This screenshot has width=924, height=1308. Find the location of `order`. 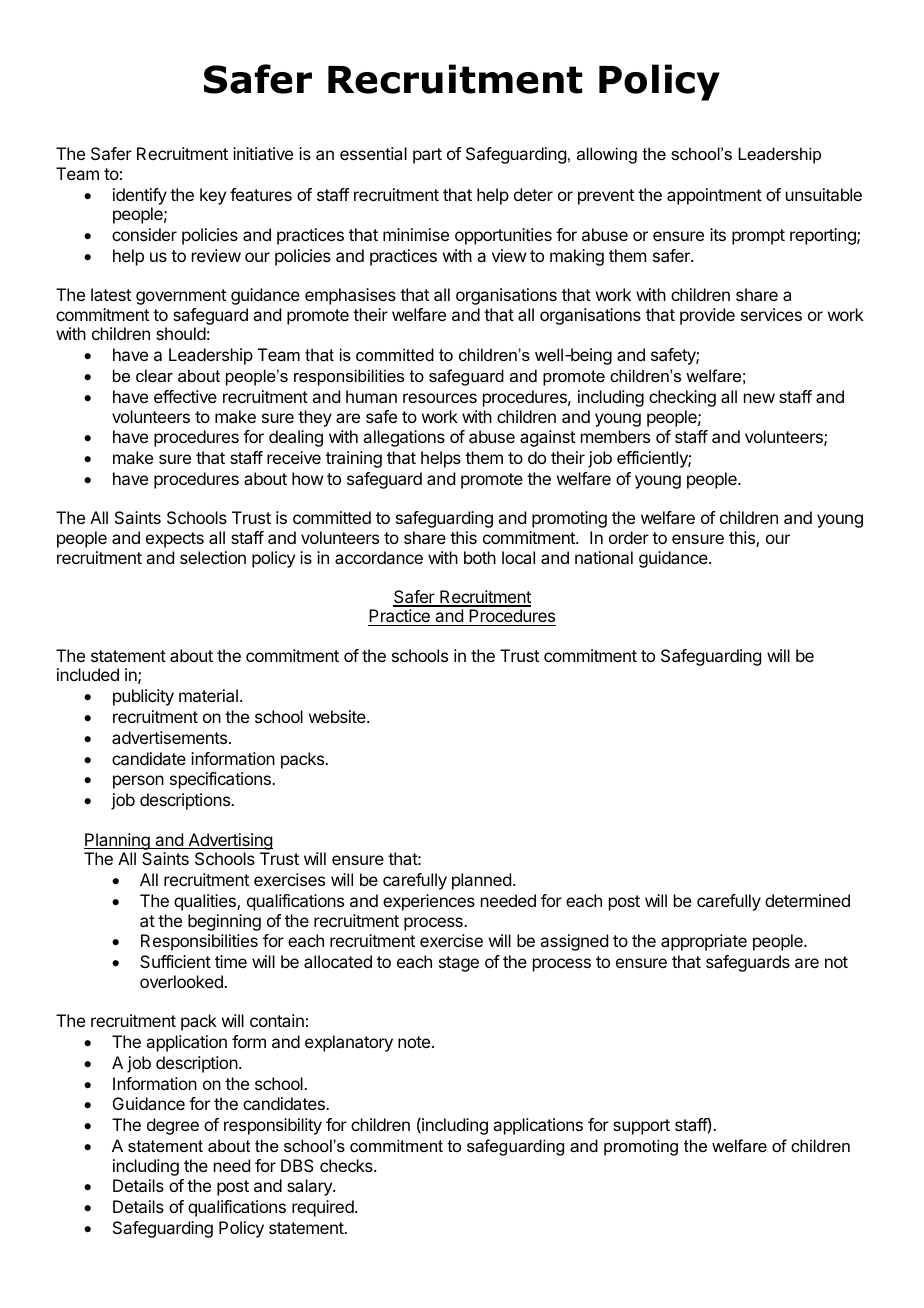

order is located at coordinates (629, 537).
